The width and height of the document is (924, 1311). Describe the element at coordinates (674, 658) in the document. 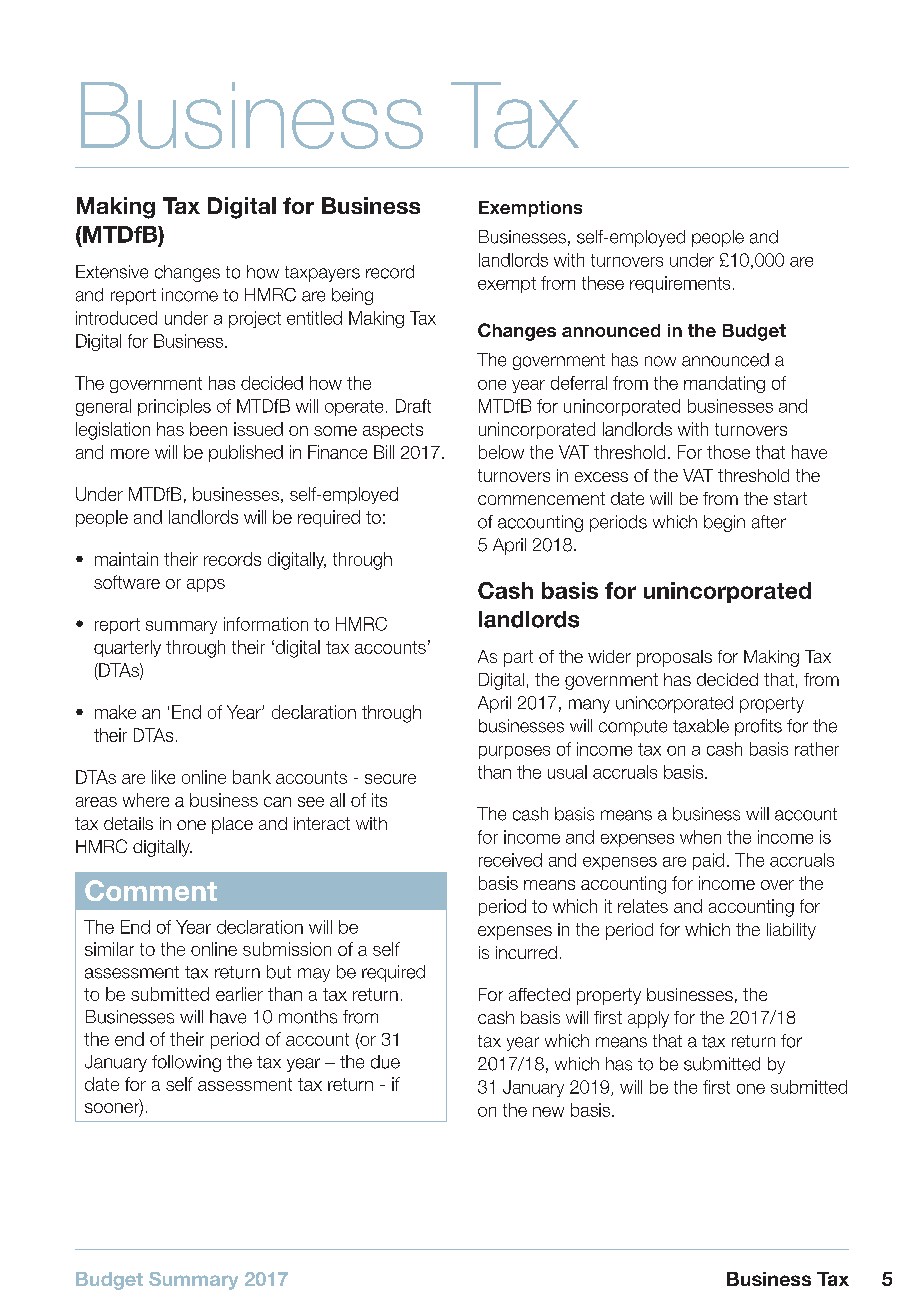

I see `proposals` at that location.
